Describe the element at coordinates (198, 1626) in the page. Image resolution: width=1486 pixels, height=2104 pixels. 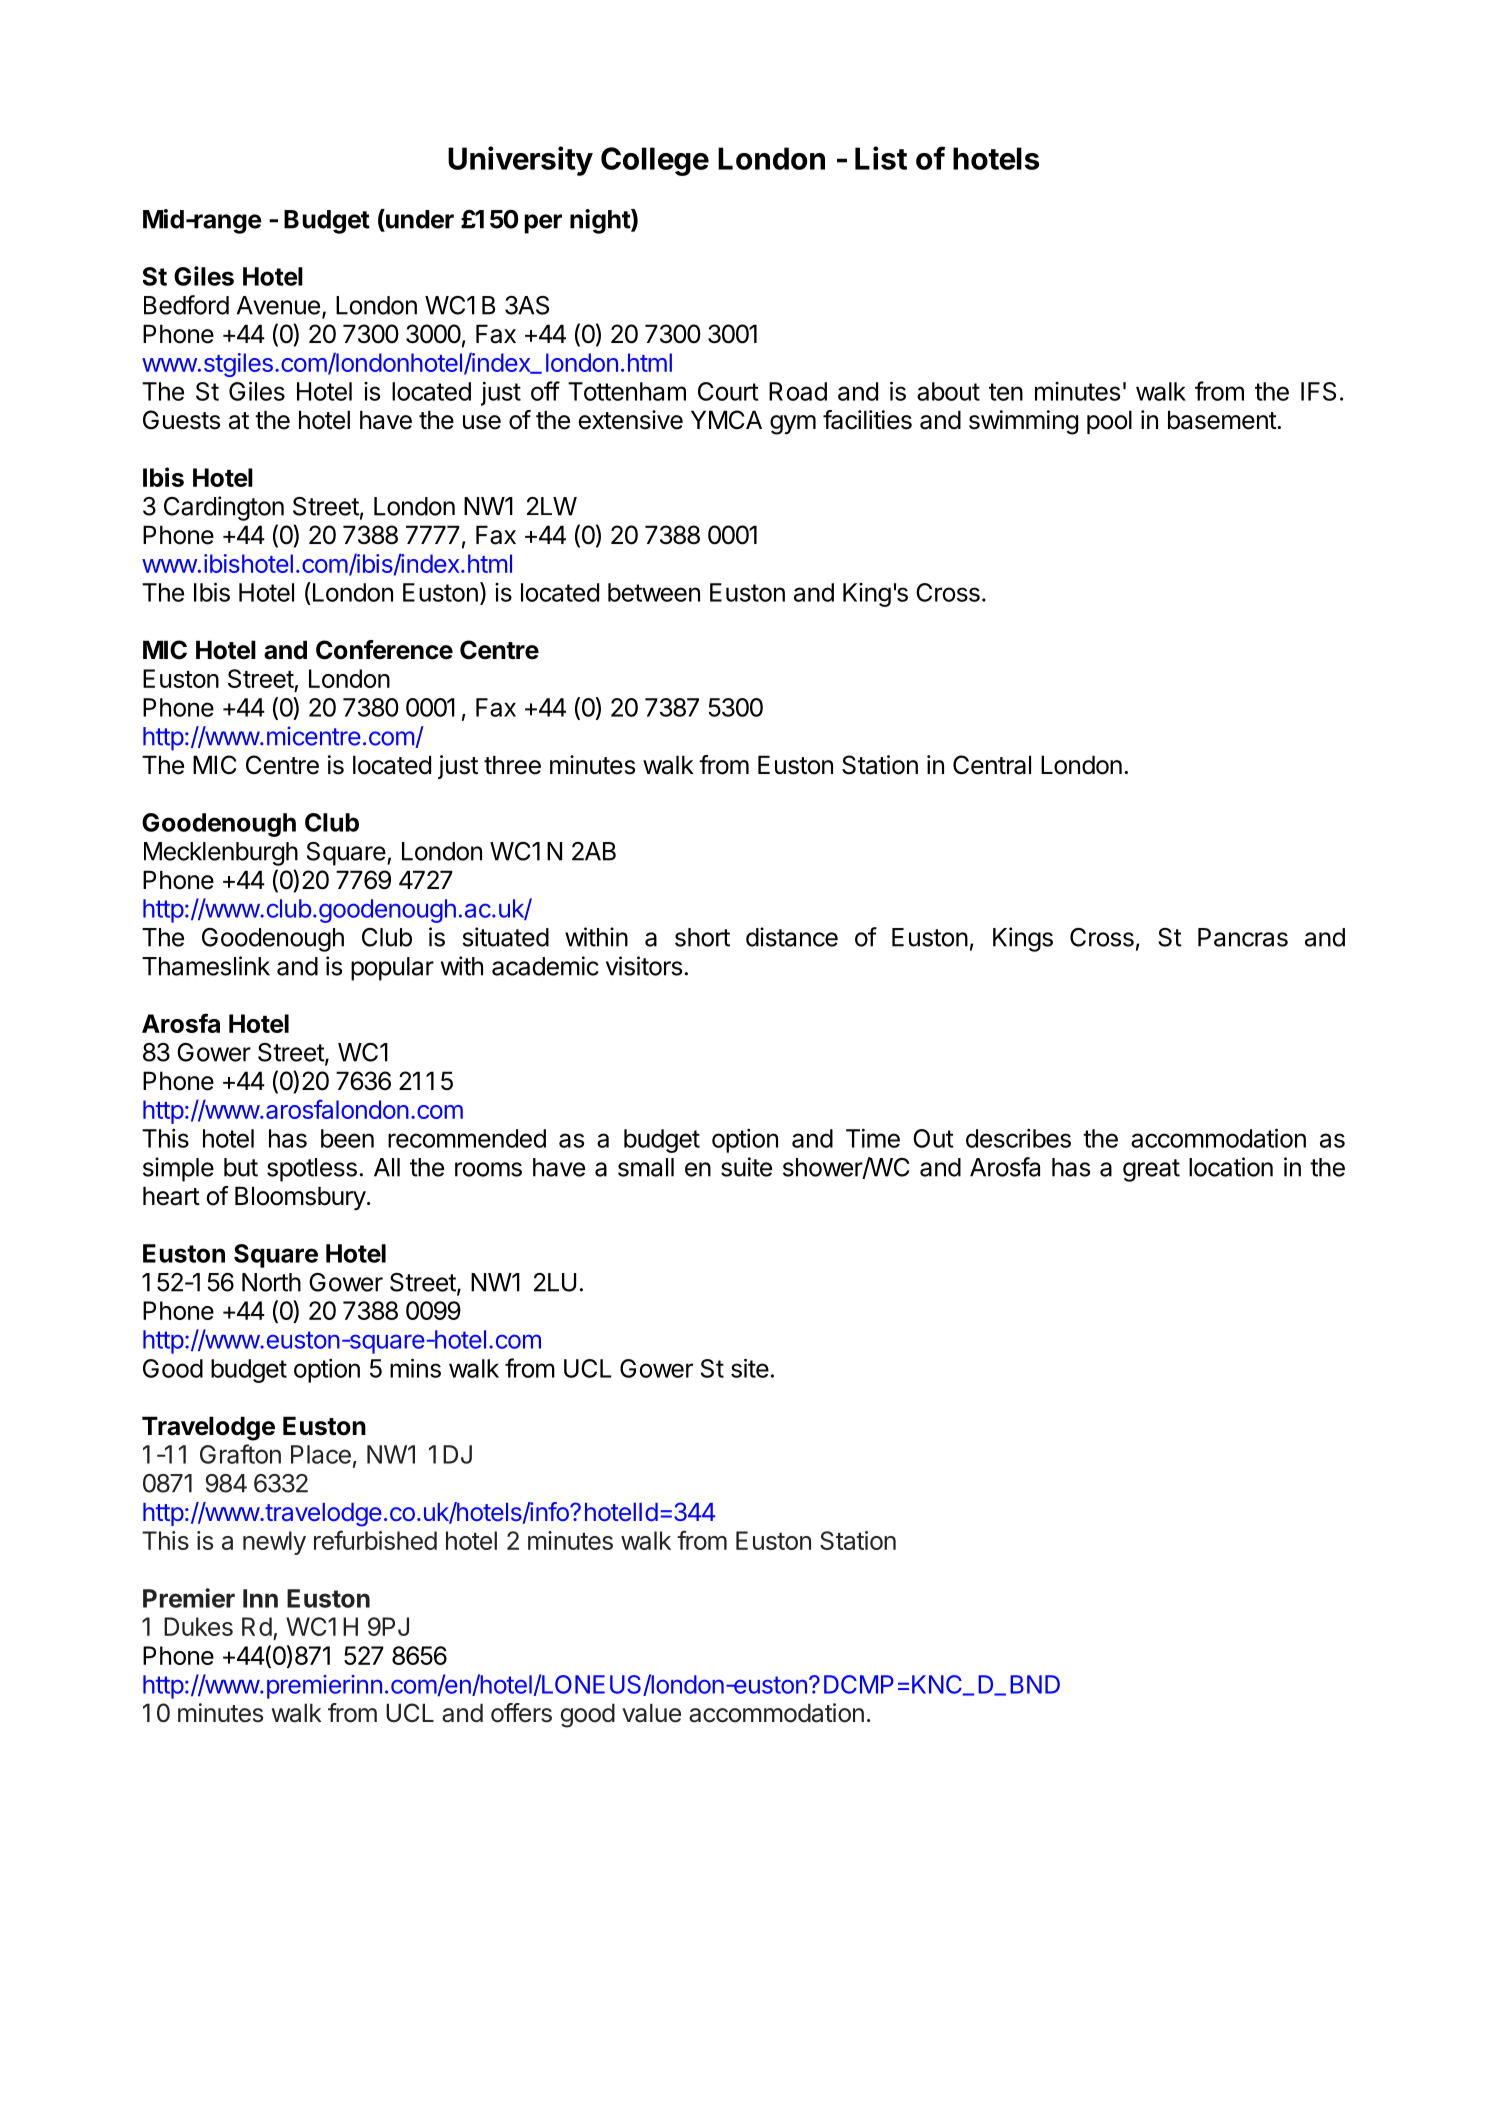
I see `Dukes` at that location.
